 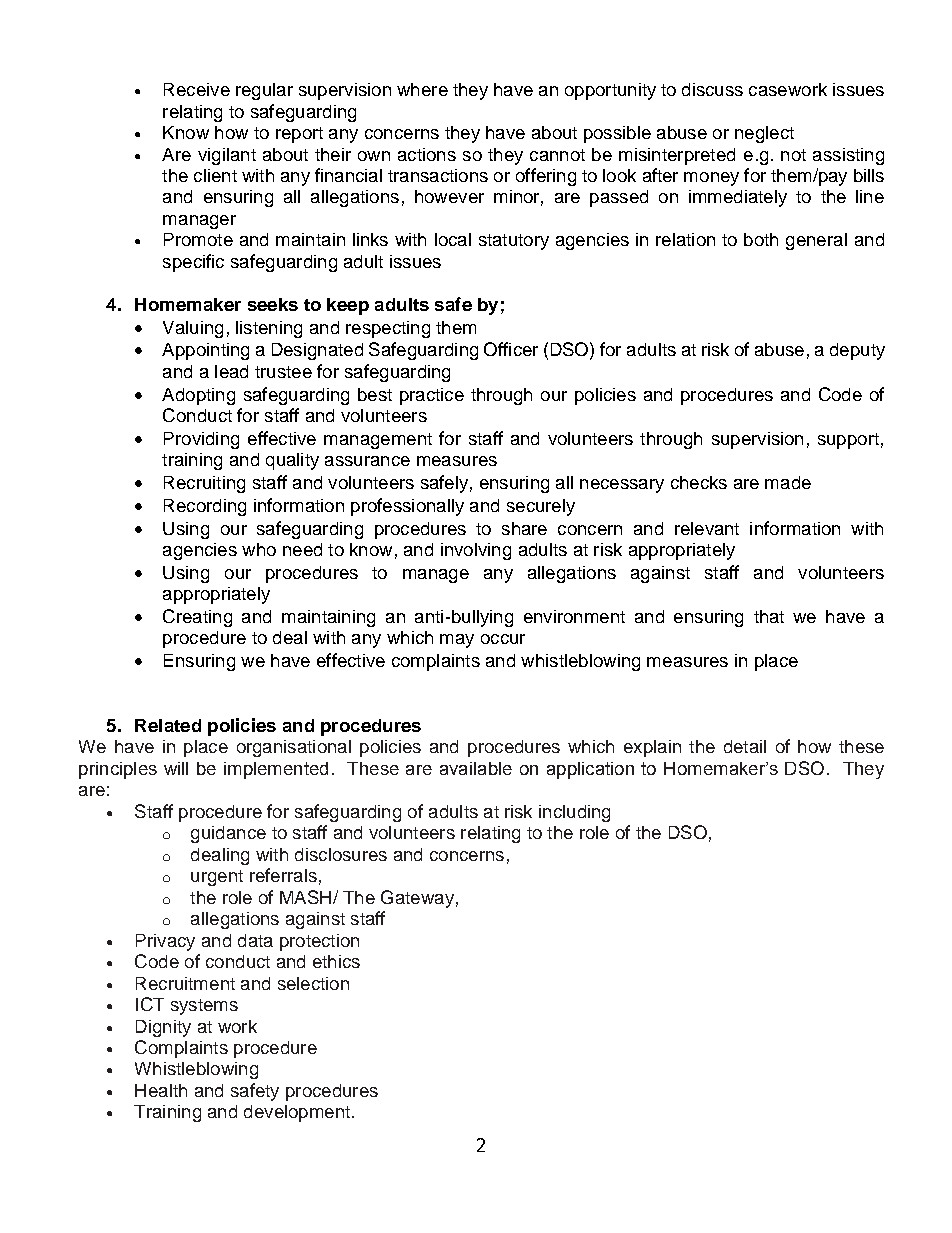 I want to click on neglect, so click(x=764, y=134).
